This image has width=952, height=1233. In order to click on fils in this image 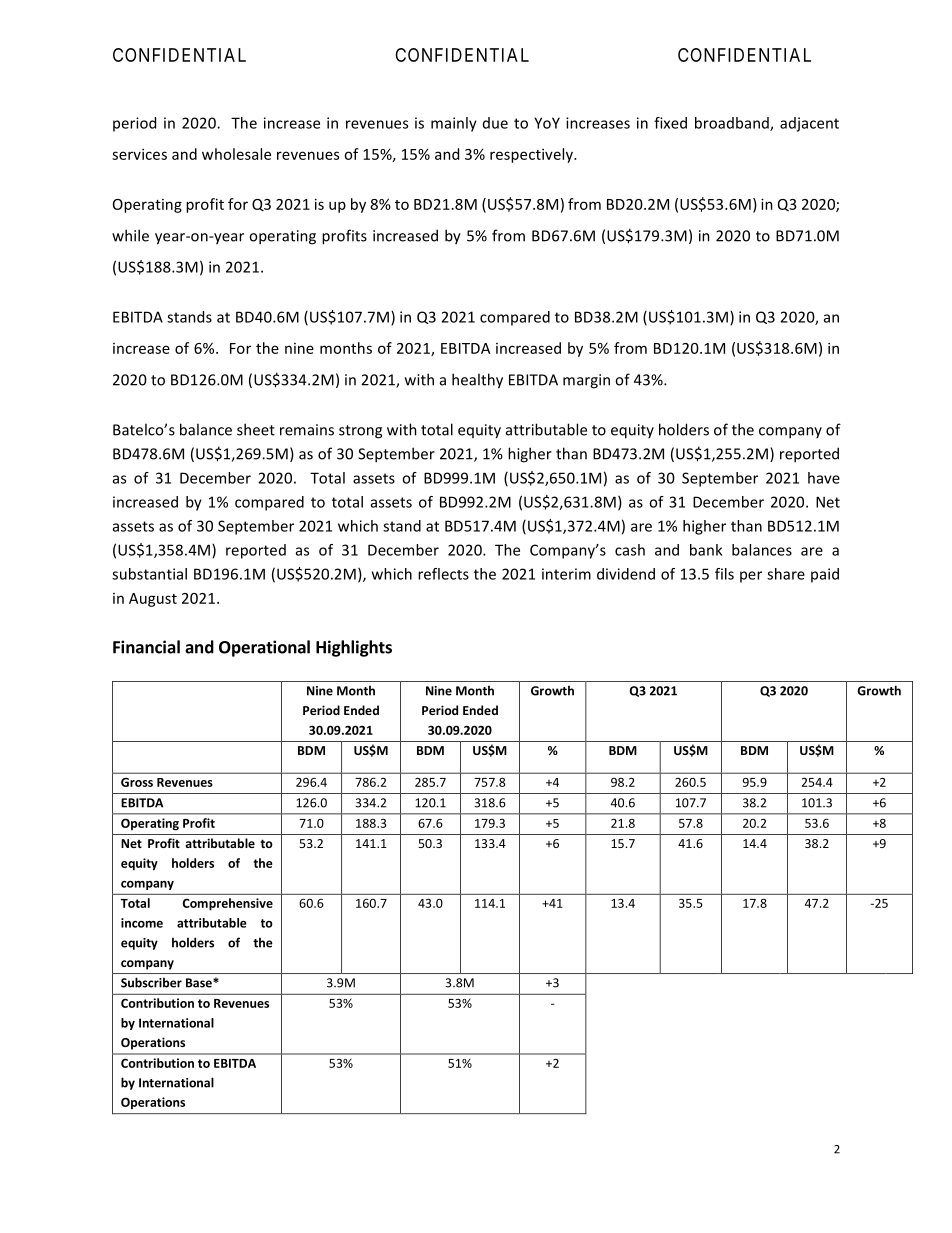, I will do `click(724, 574)`.
